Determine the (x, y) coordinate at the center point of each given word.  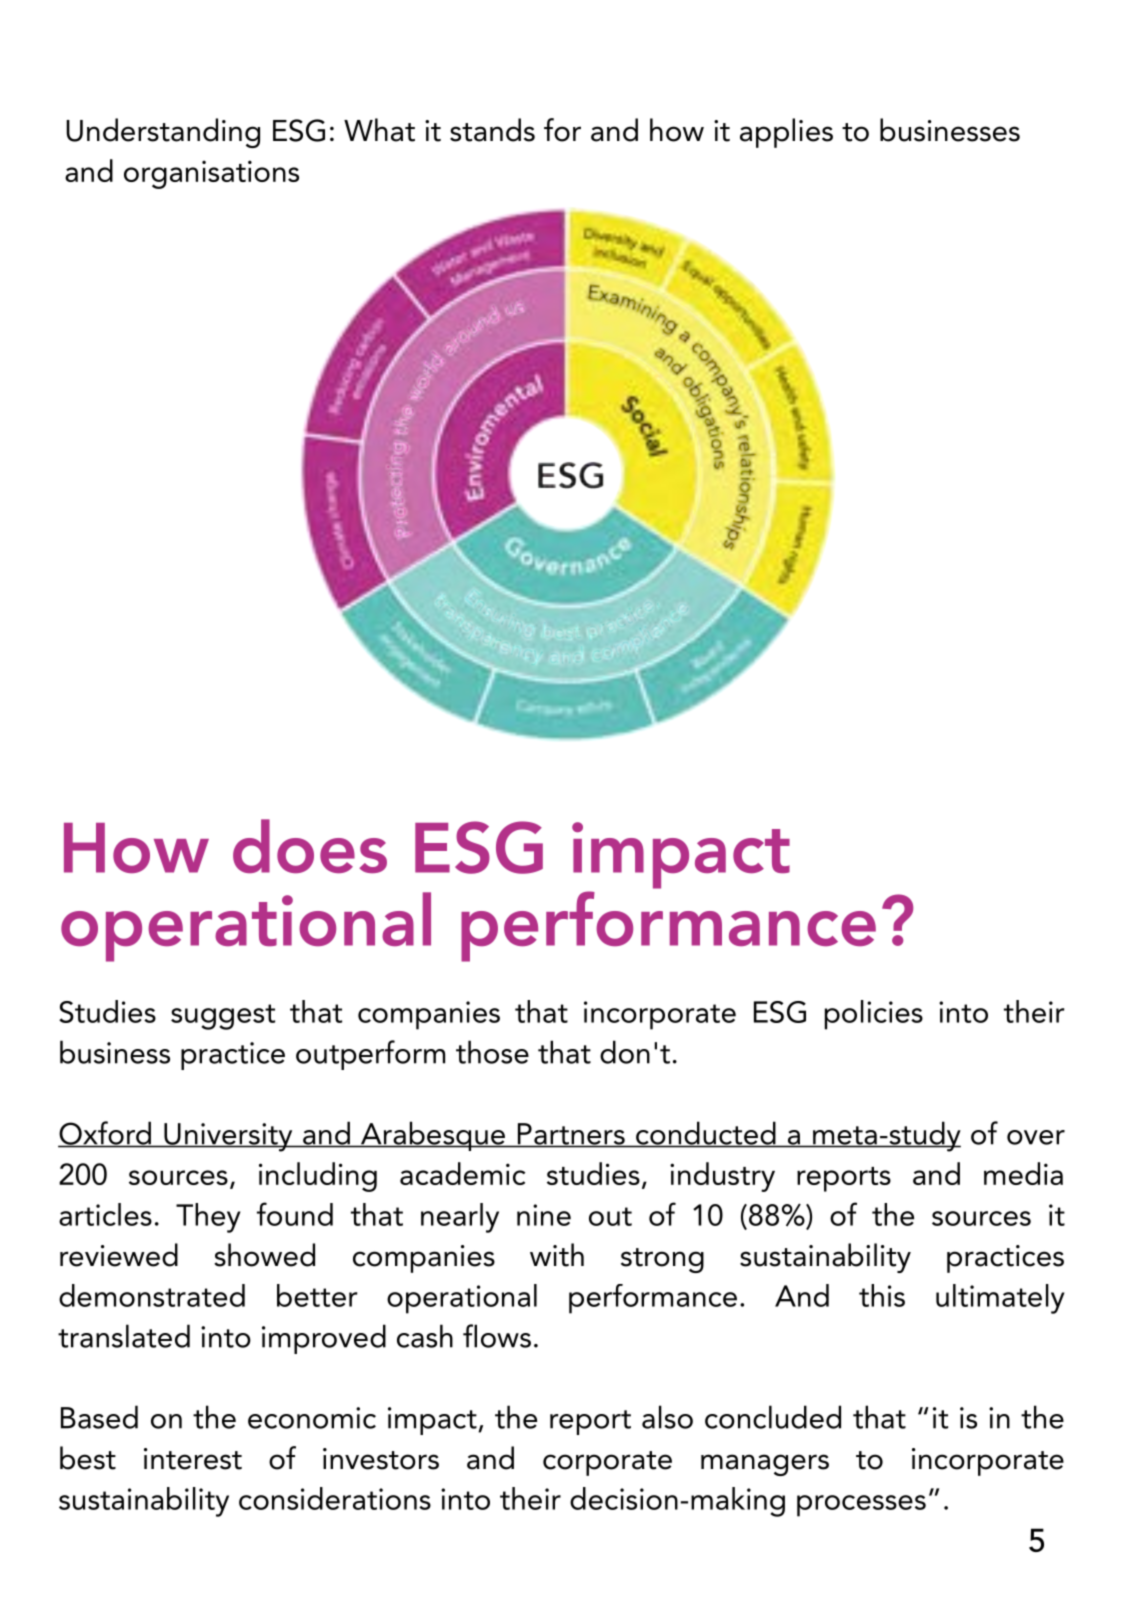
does (310, 846)
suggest (223, 1017)
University (228, 1137)
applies (786, 133)
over (1036, 1137)
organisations (211, 174)
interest (193, 1459)
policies (874, 1015)
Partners (571, 1135)
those (492, 1052)
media (1023, 1173)
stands (492, 130)
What (379, 130)
